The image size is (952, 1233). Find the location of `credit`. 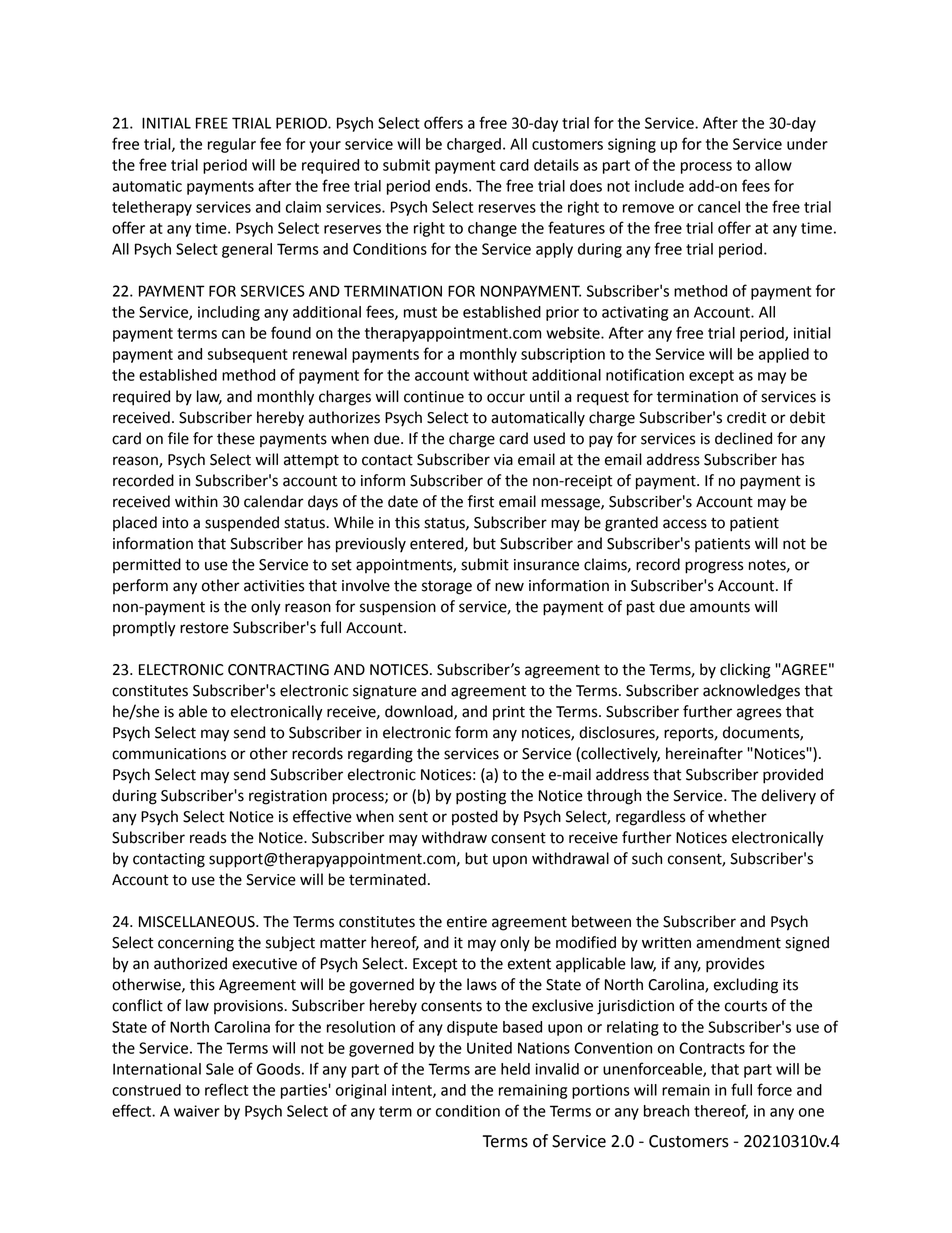

credit is located at coordinates (747, 417).
